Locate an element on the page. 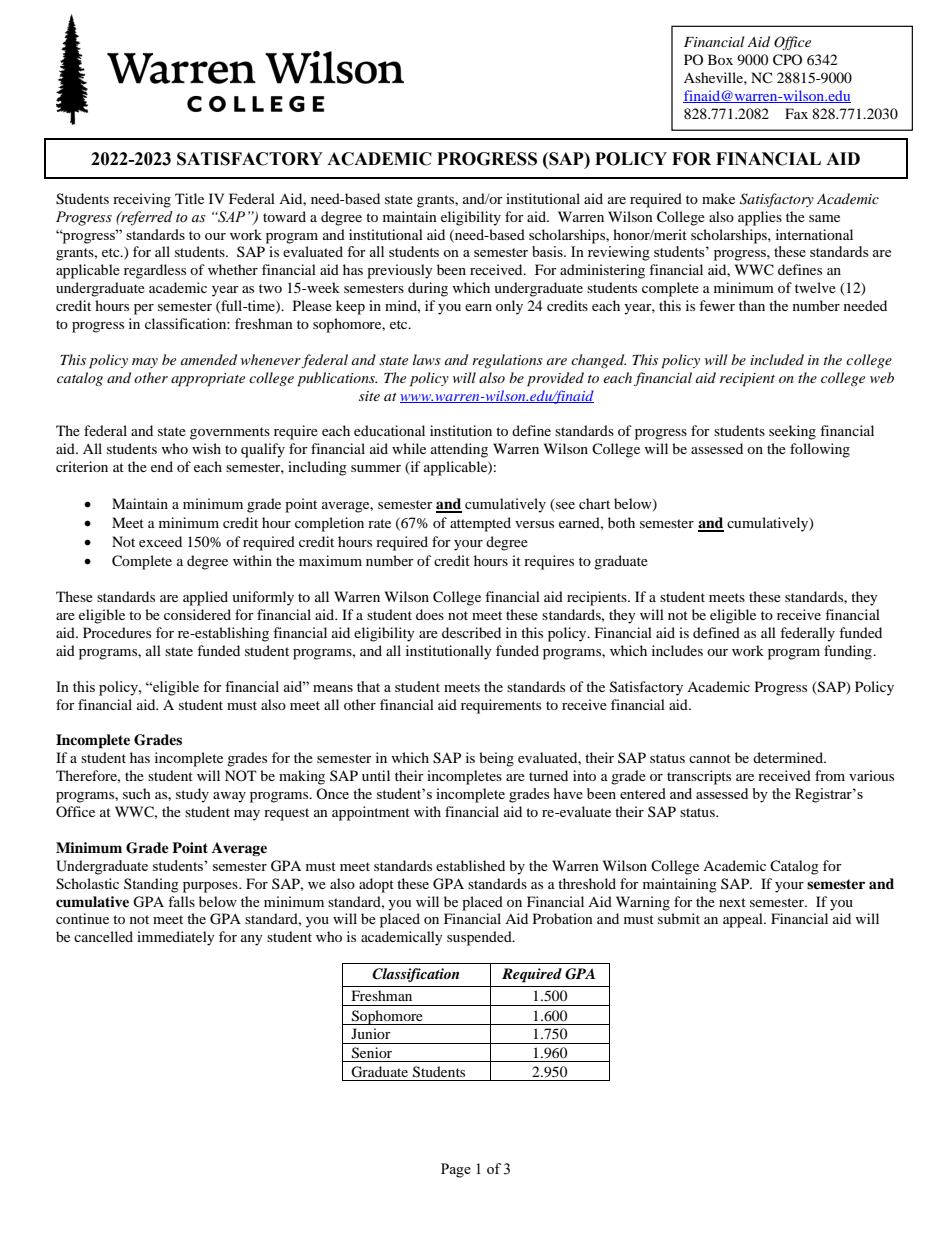  wish is located at coordinates (206, 448).
